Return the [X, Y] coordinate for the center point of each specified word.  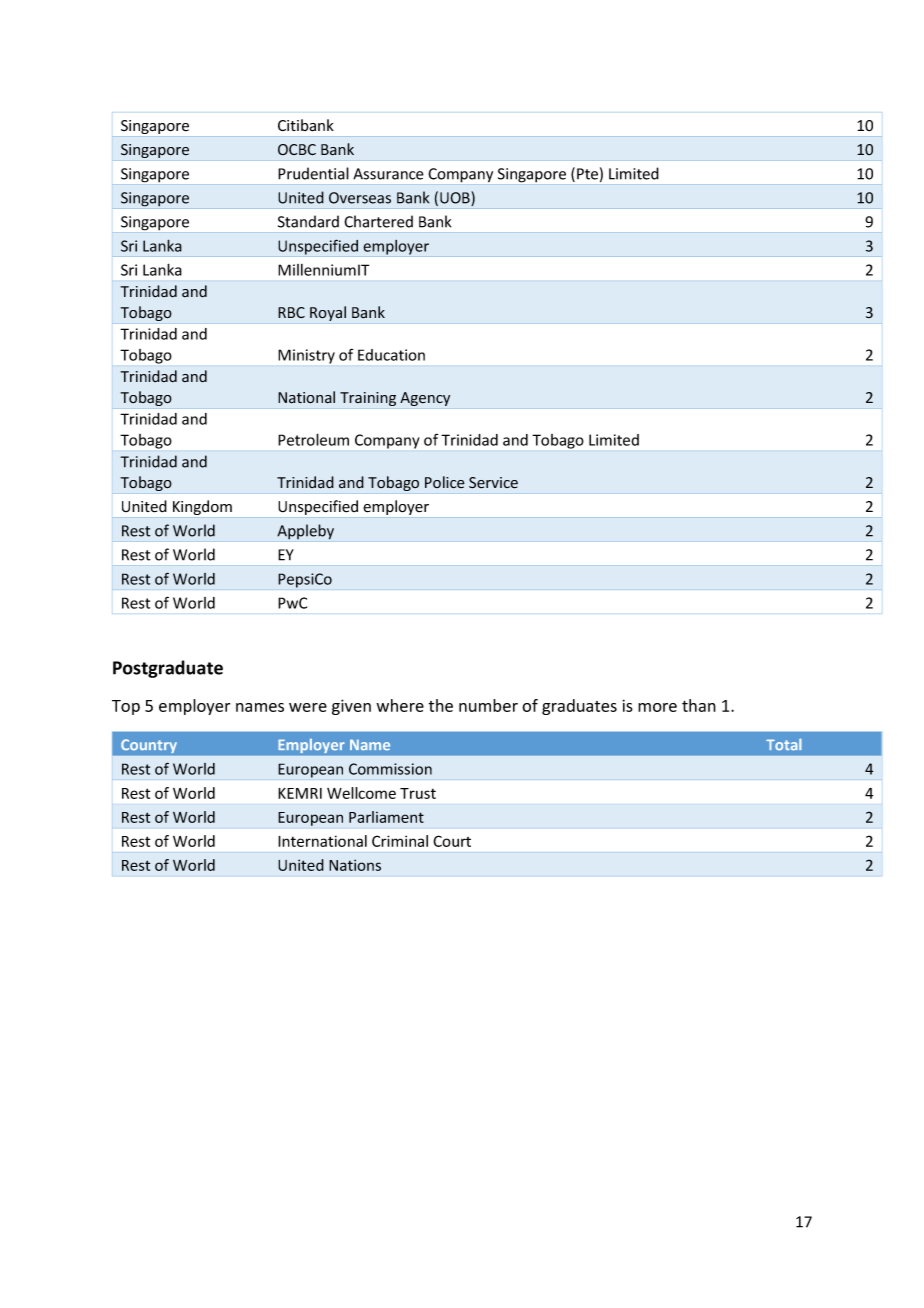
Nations [355, 865]
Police [445, 482]
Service [493, 483]
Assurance [388, 174]
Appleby [305, 532]
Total [784, 744]
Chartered [378, 221]
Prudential [313, 173]
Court [452, 841]
